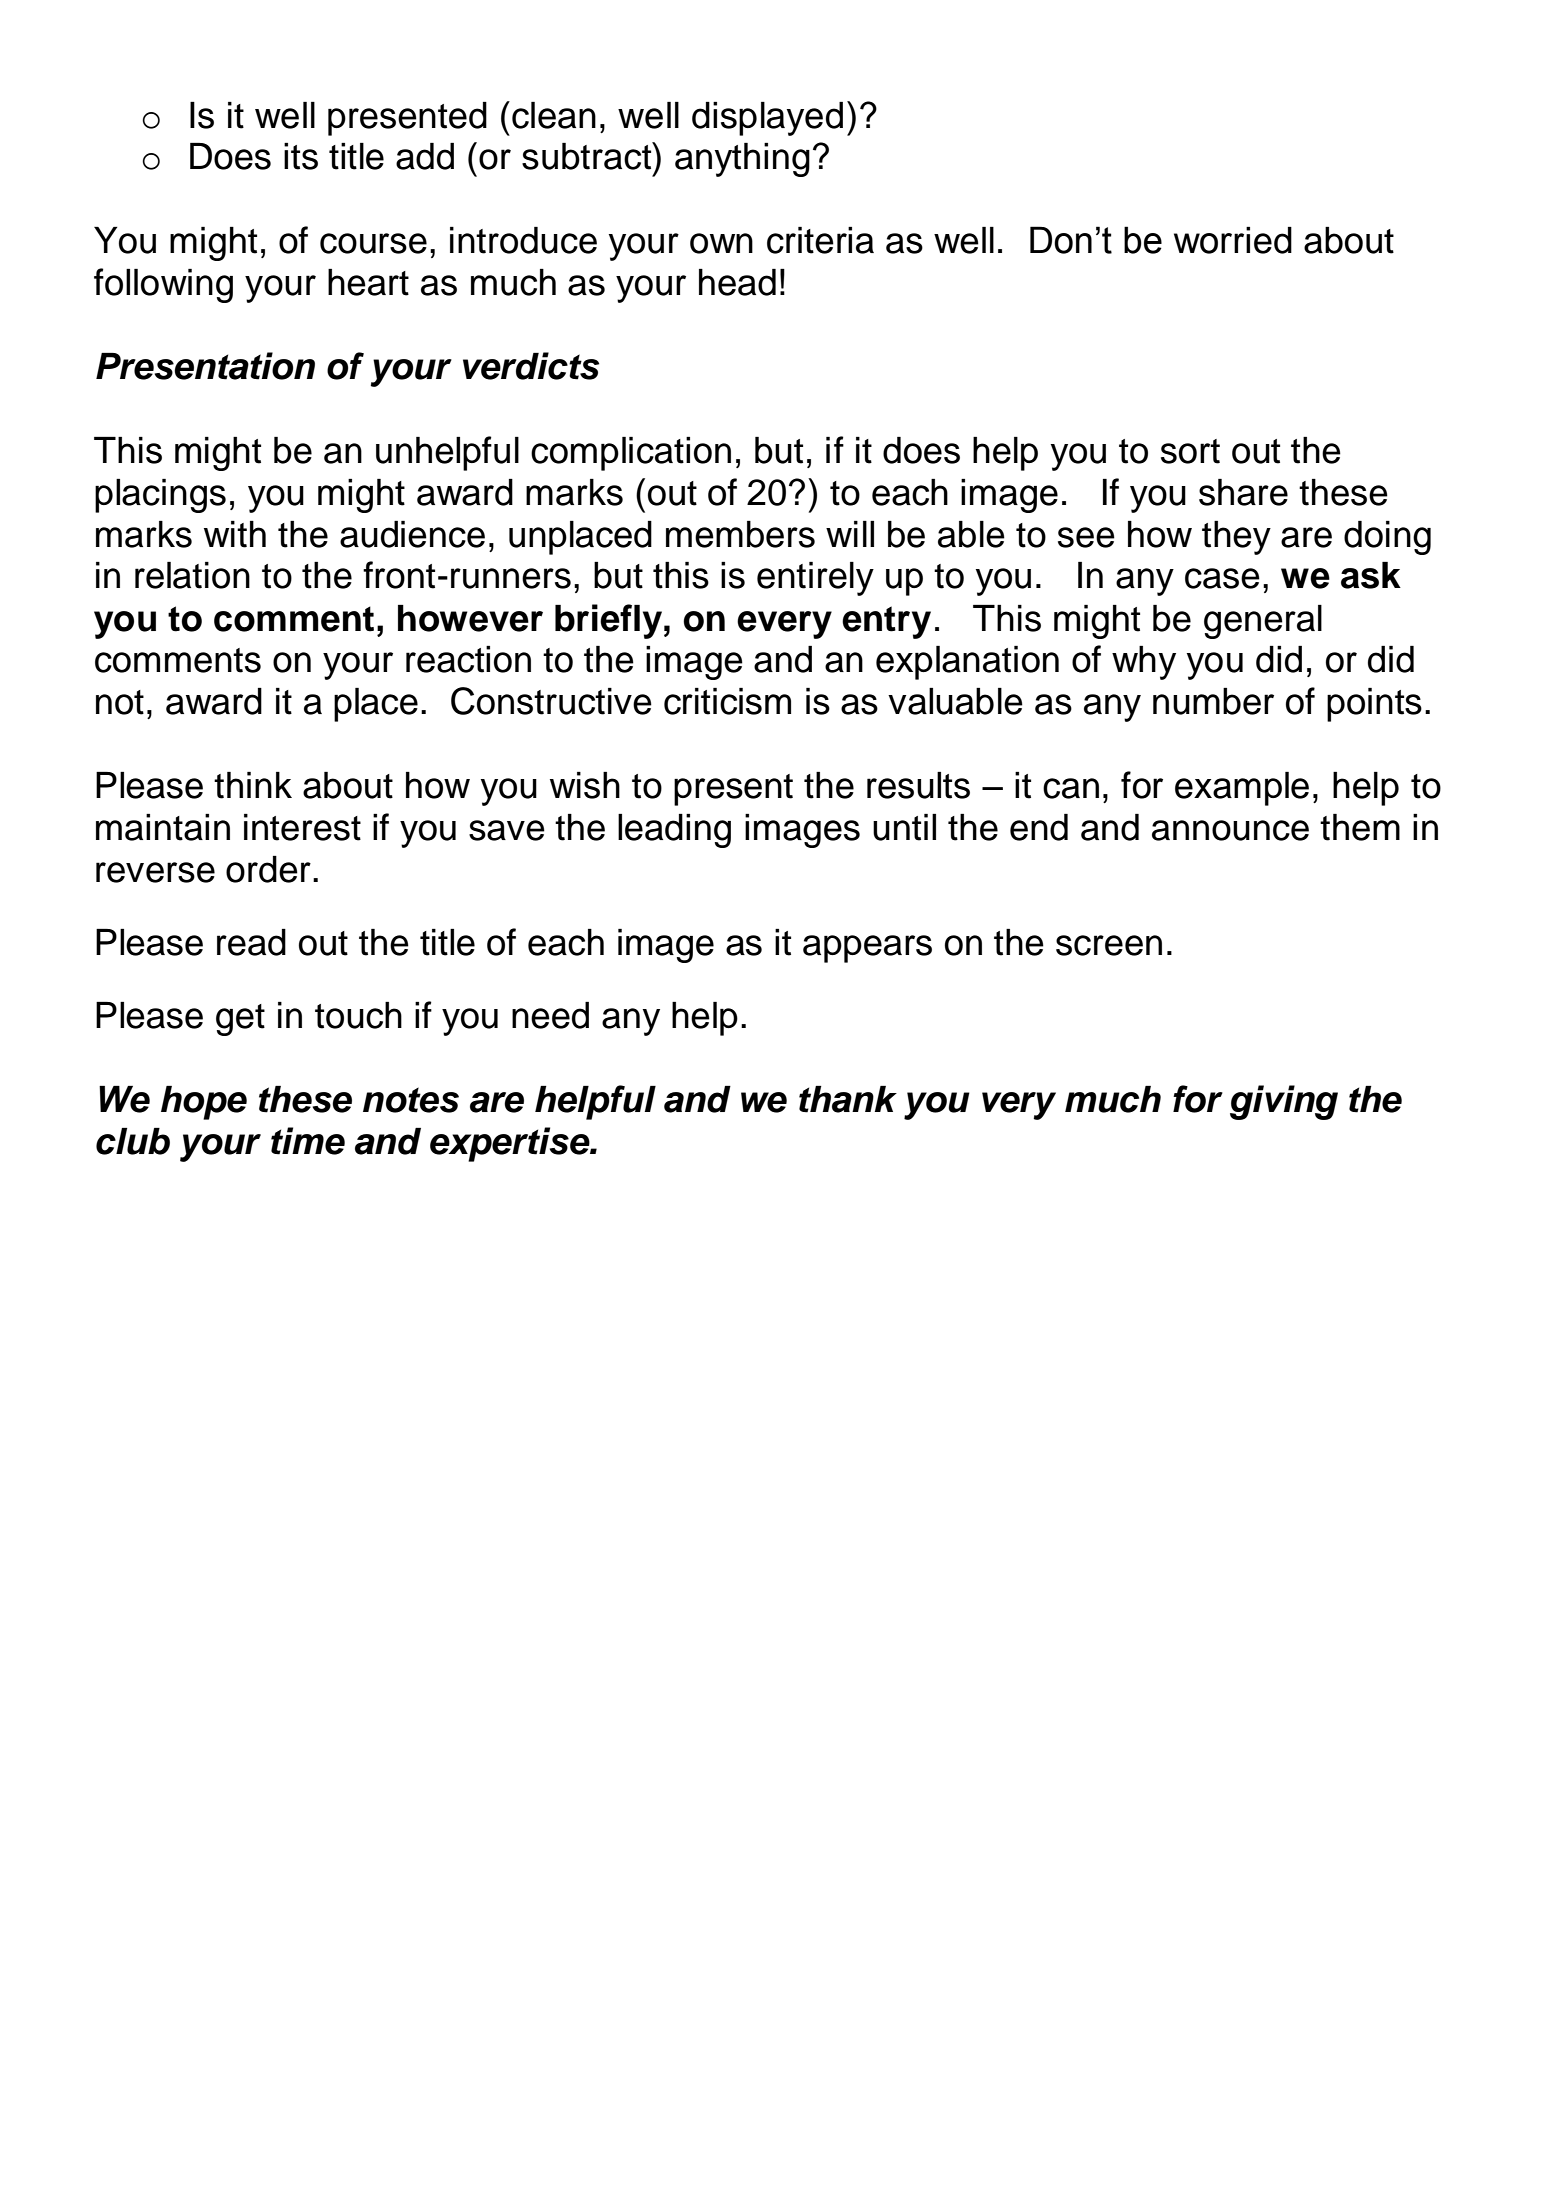 This screenshot has height=2191, width=1549. I want to click on complication, so click(631, 454).
